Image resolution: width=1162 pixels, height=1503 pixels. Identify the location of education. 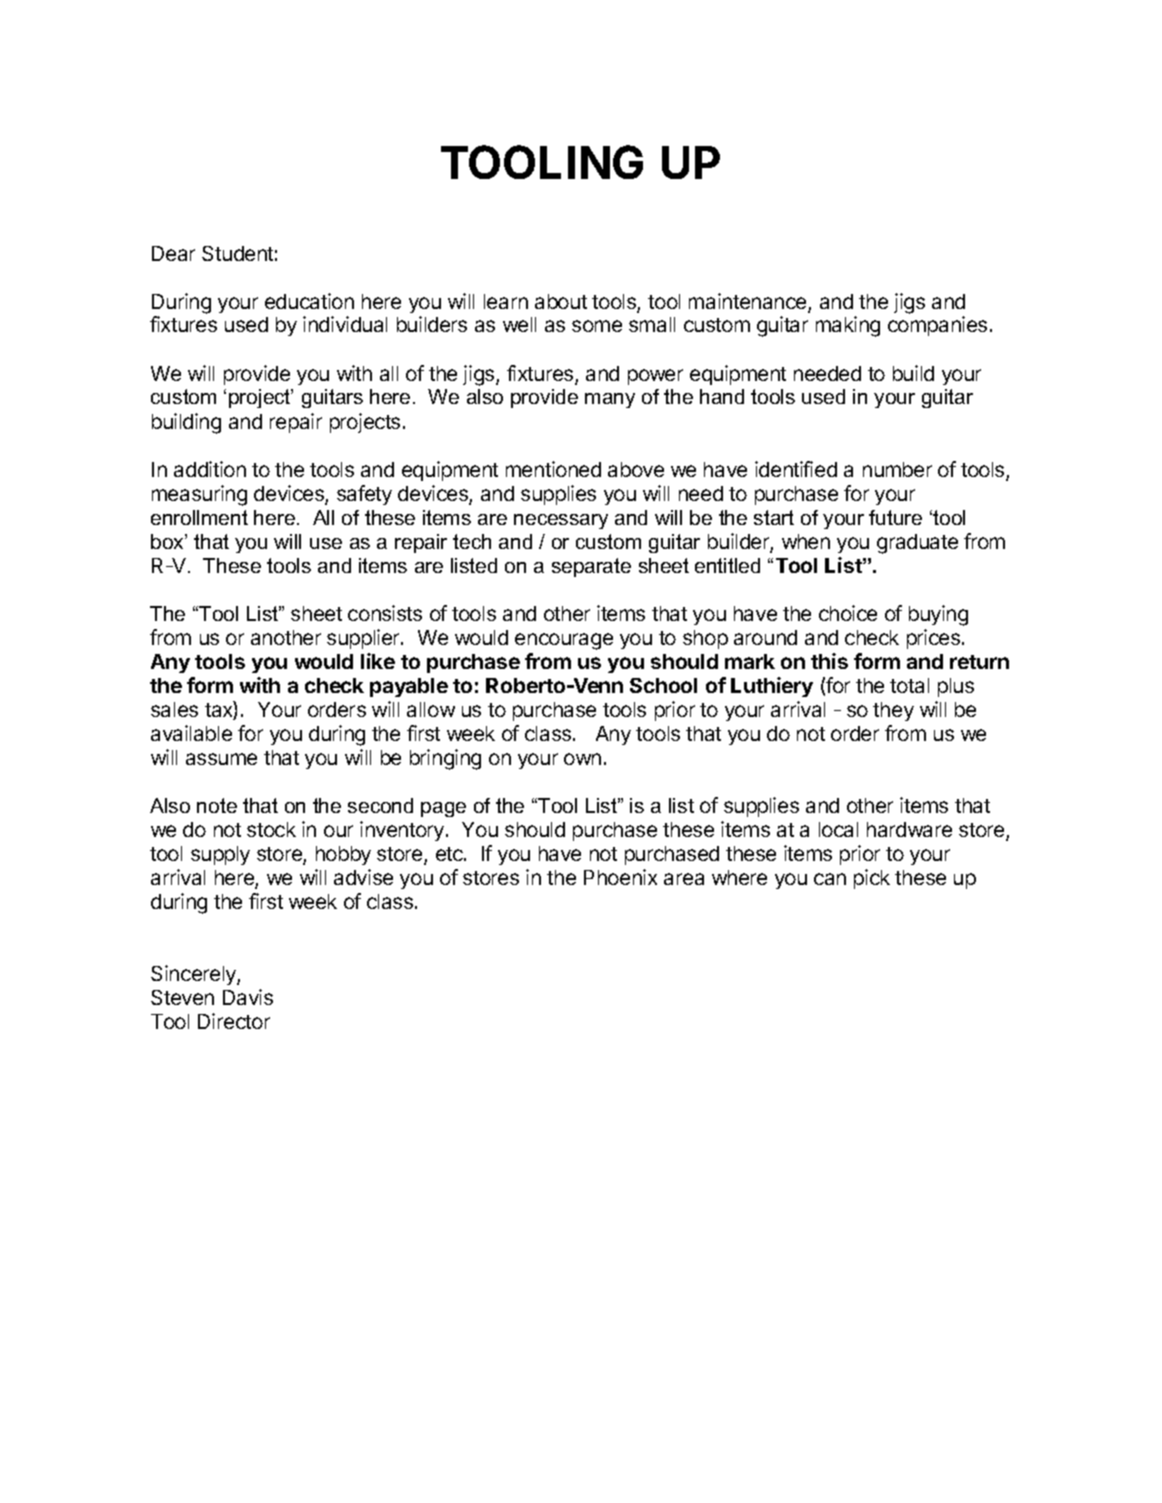
(309, 301).
